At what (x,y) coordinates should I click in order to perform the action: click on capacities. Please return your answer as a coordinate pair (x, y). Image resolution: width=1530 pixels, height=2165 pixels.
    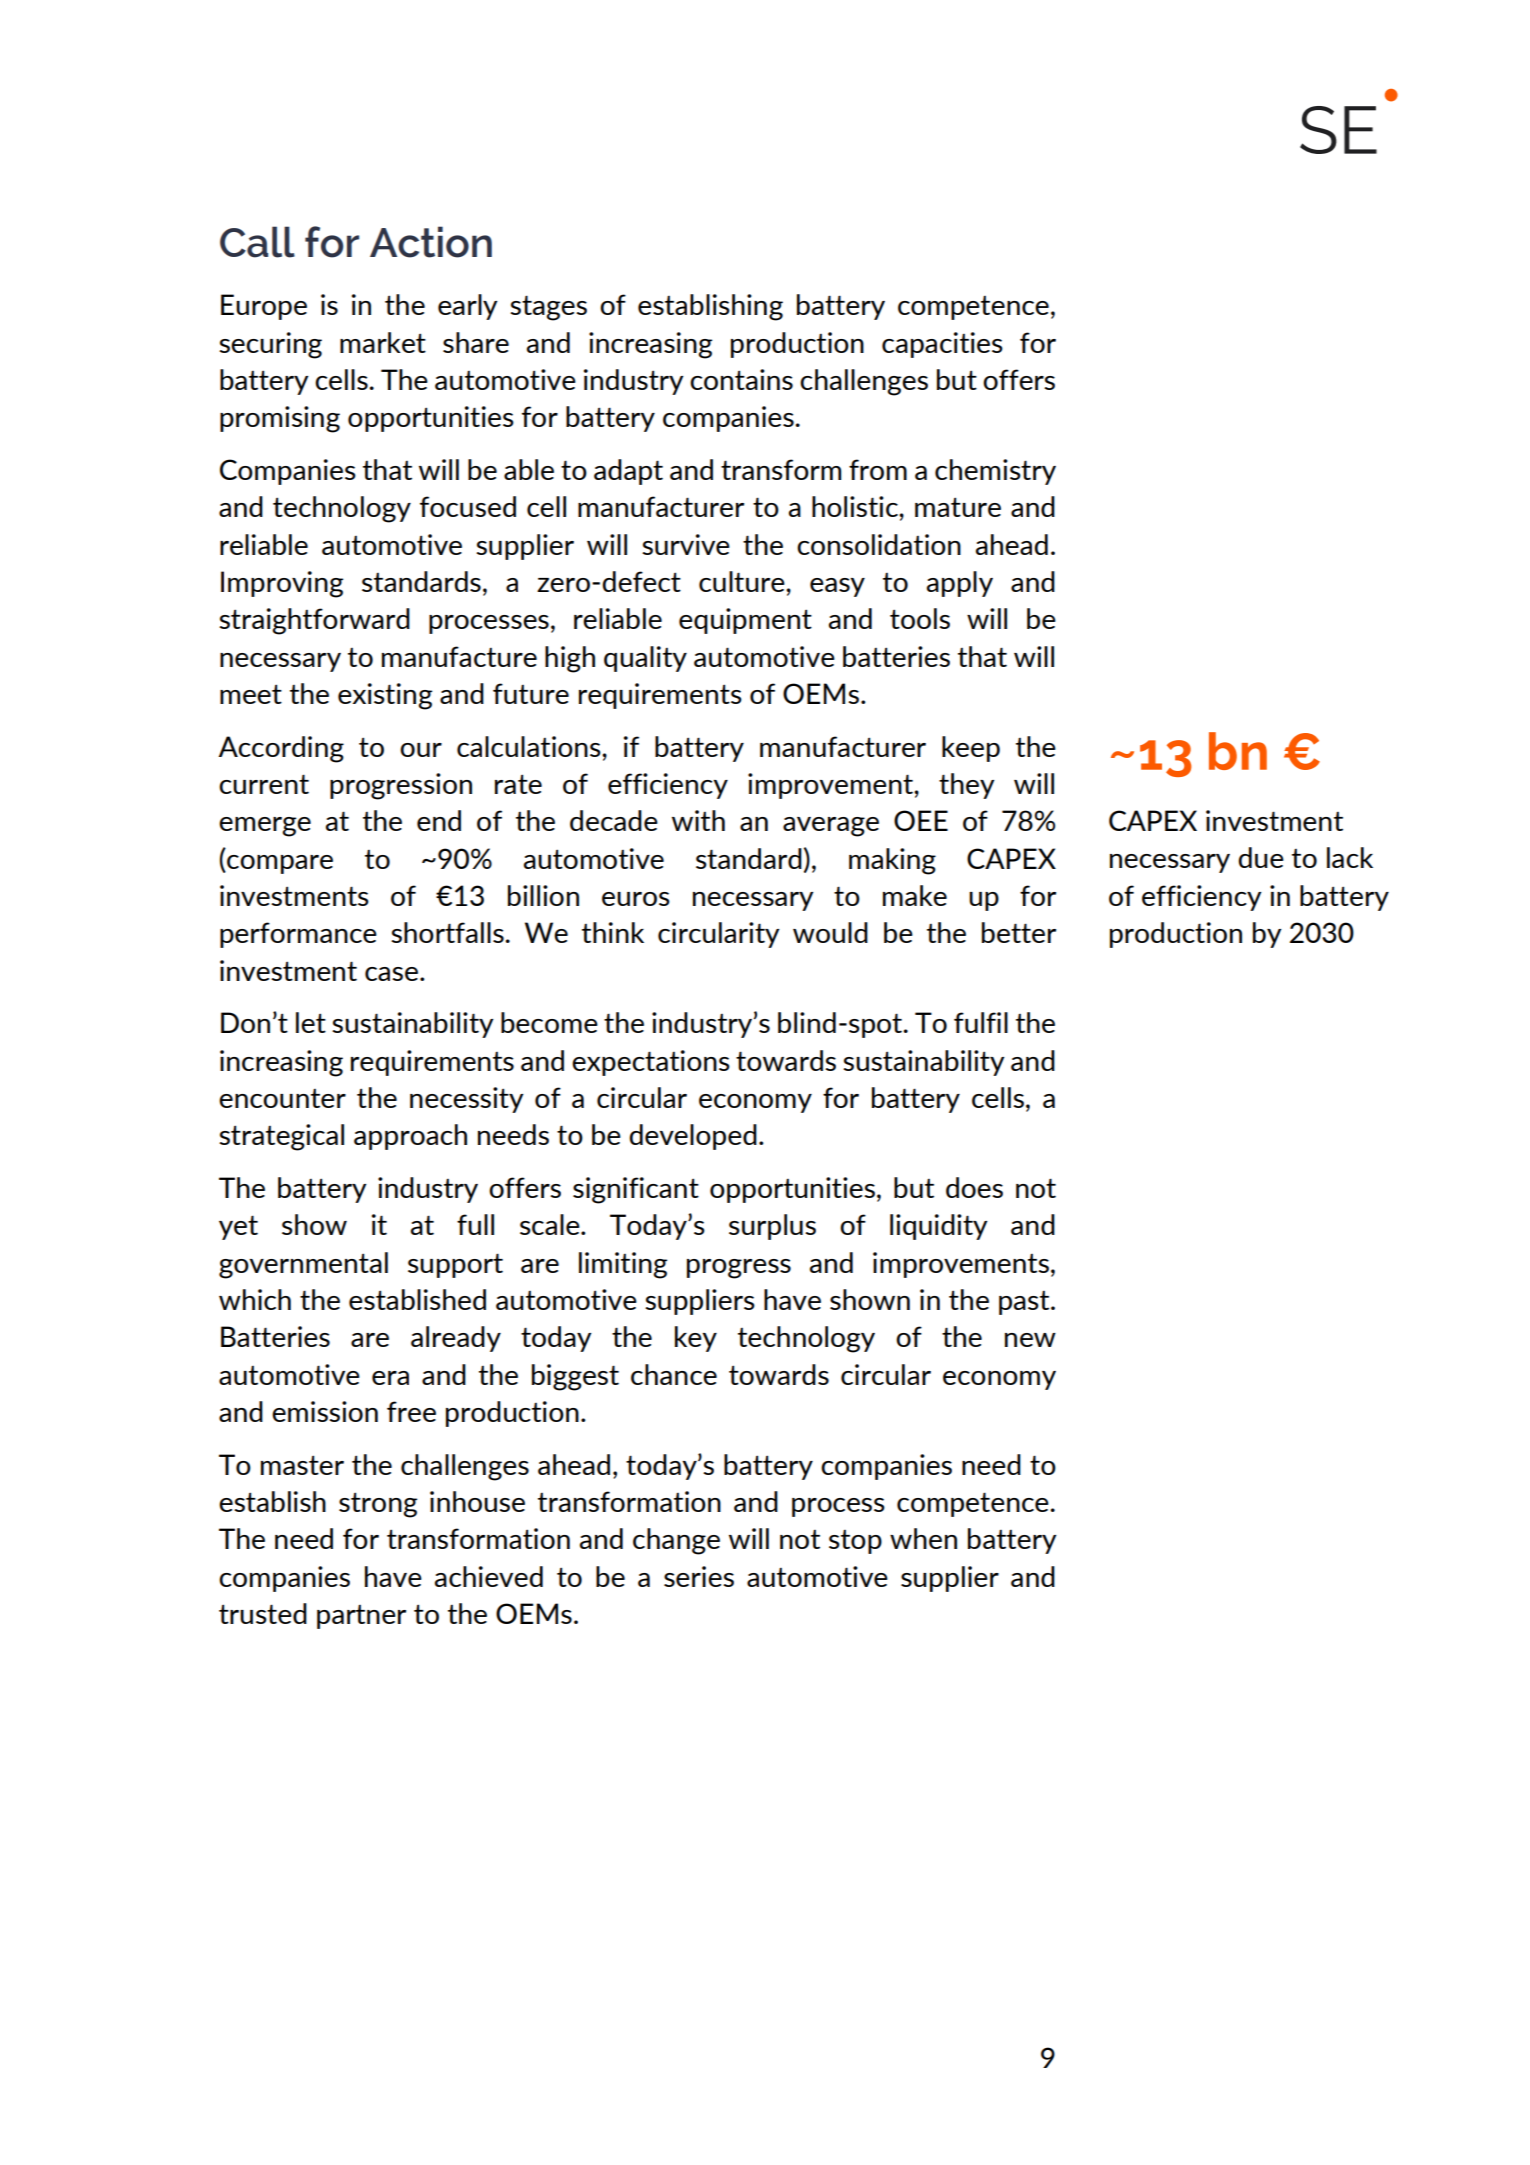
    Looking at the image, I should click on (942, 345).
